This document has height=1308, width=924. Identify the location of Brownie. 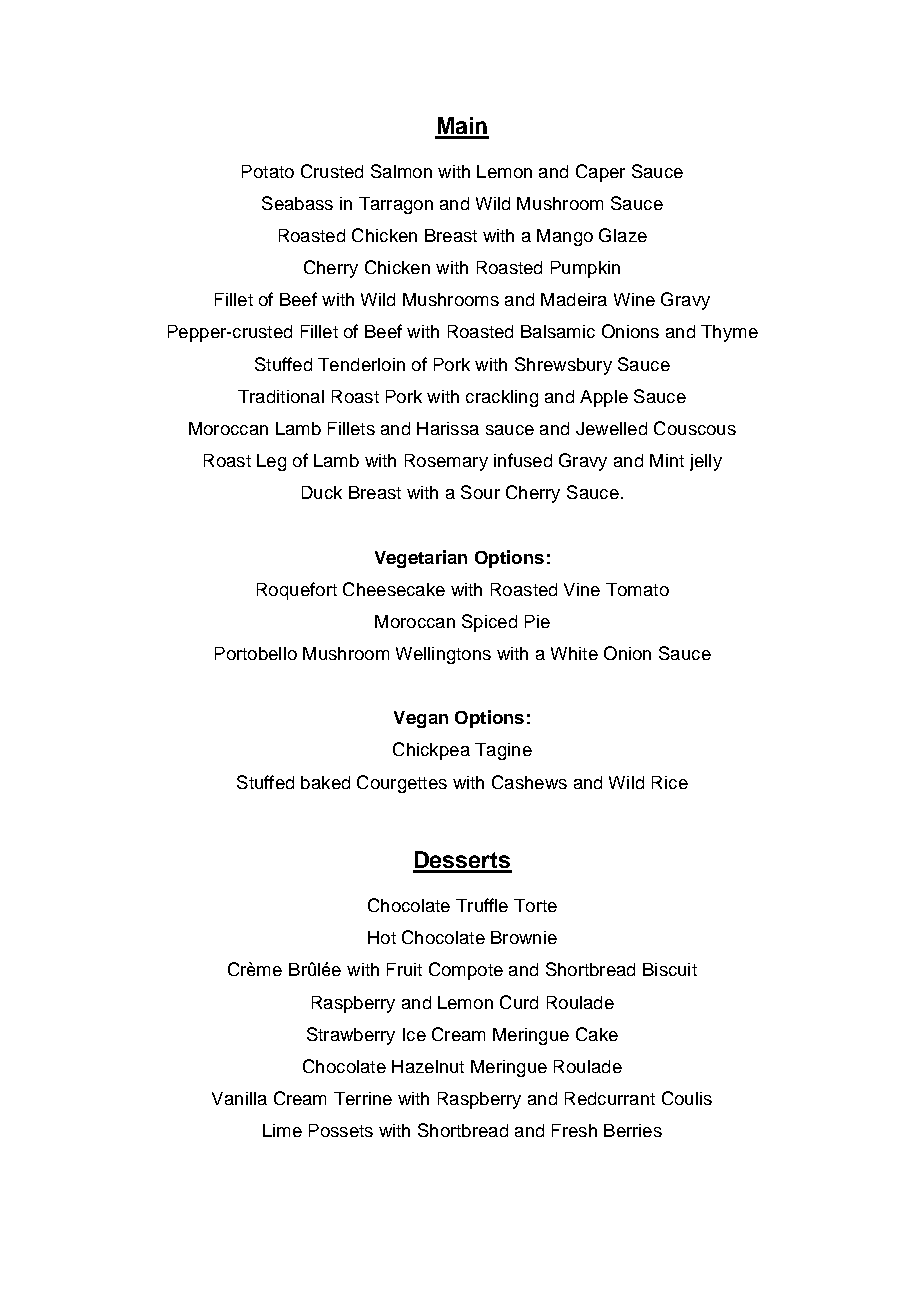
(524, 937).
